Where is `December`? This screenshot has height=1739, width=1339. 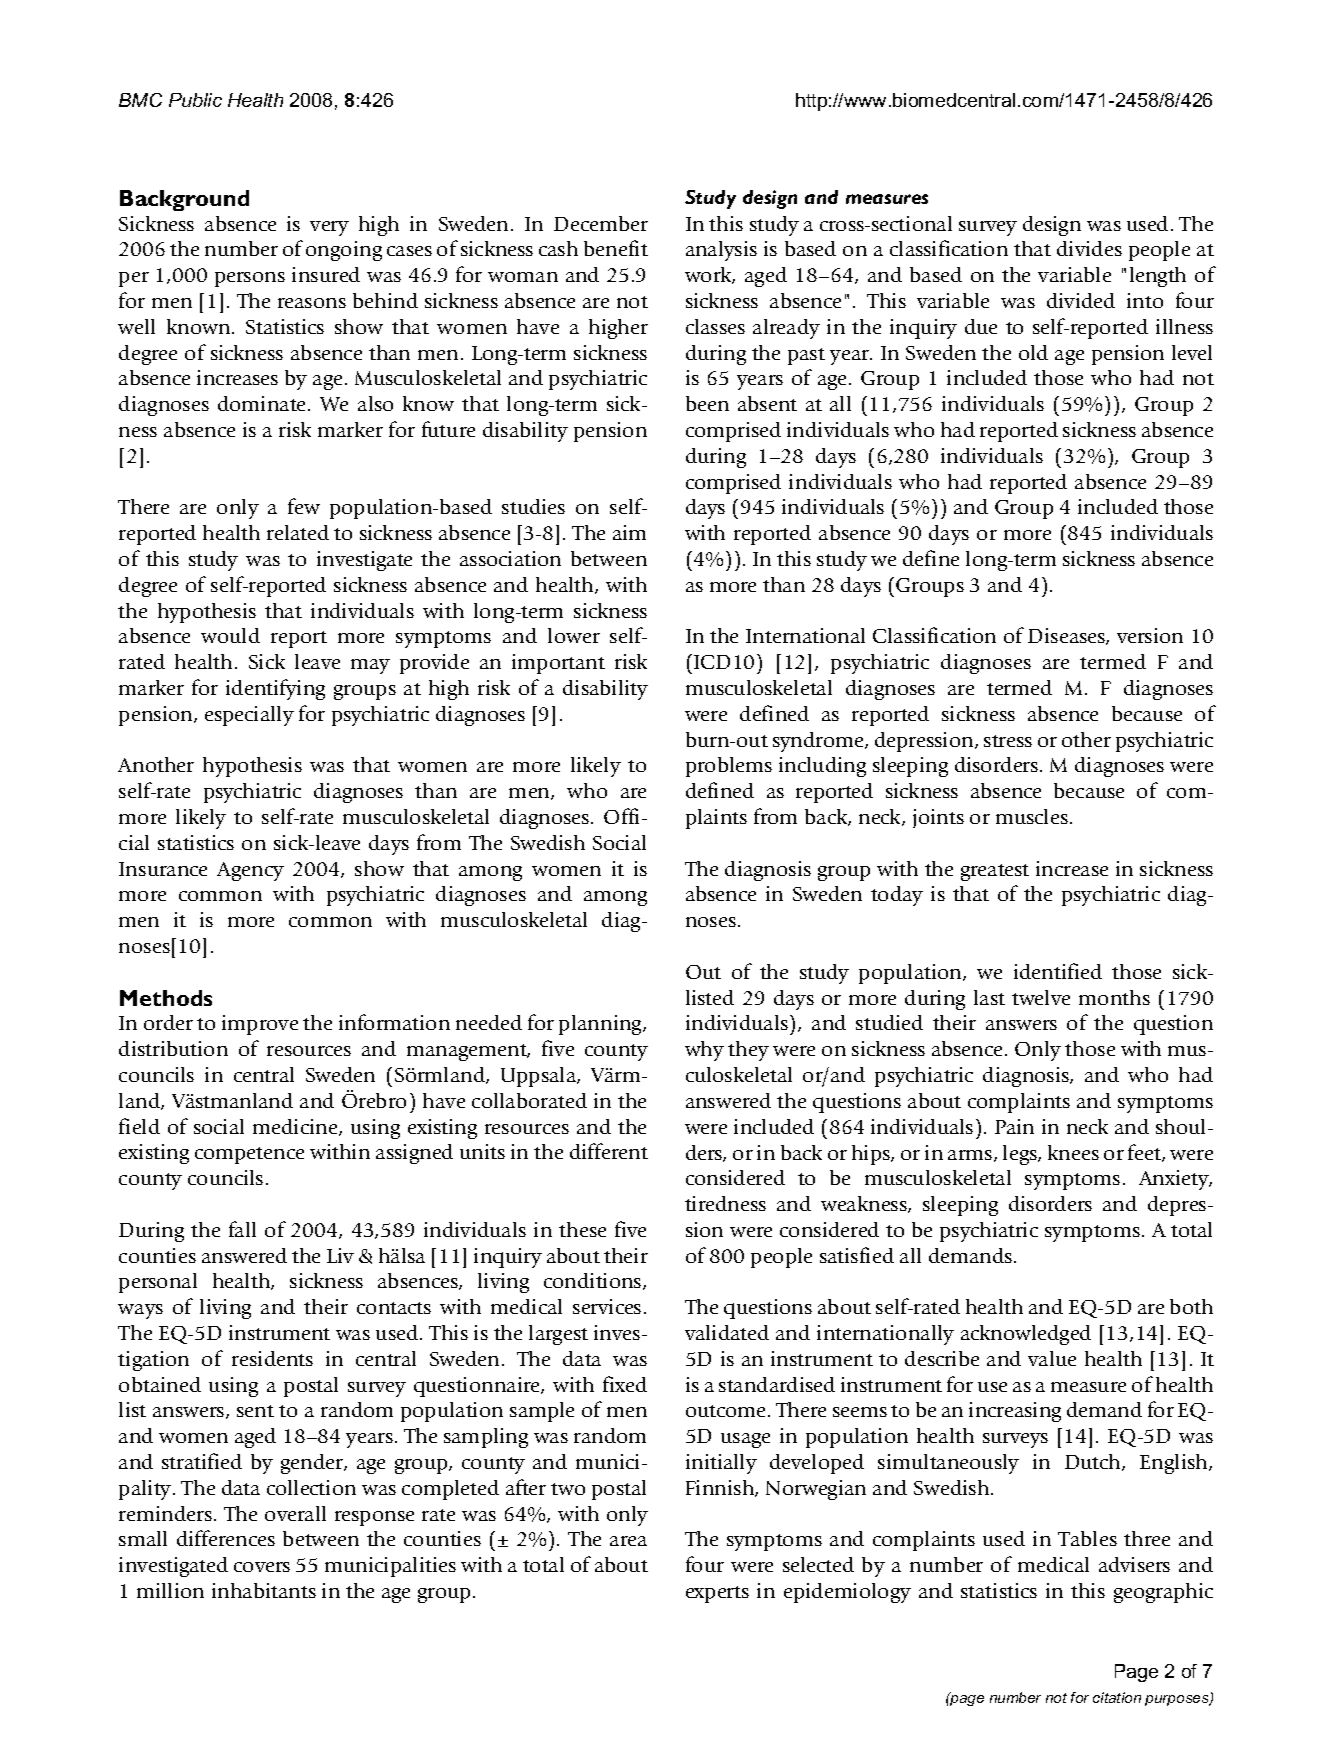
December is located at coordinates (601, 223).
